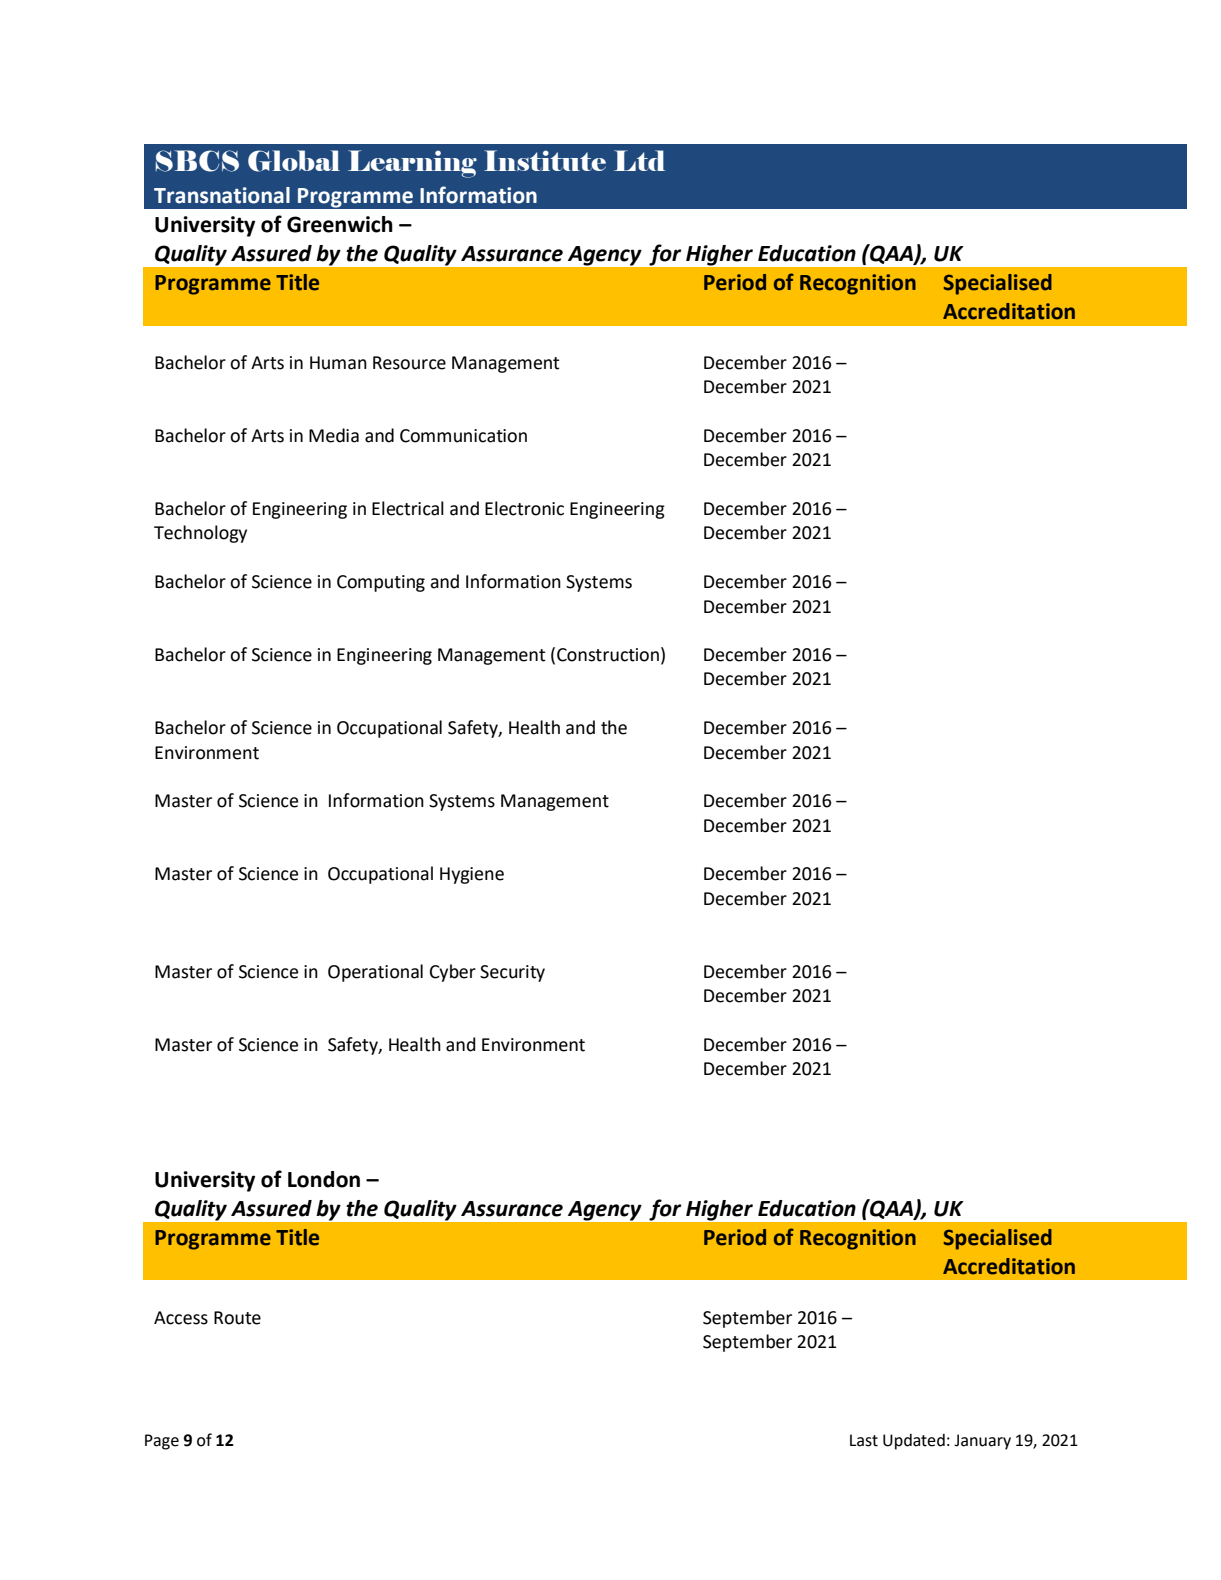 The height and width of the page is (1580, 1221). I want to click on Cyber, so click(453, 973).
